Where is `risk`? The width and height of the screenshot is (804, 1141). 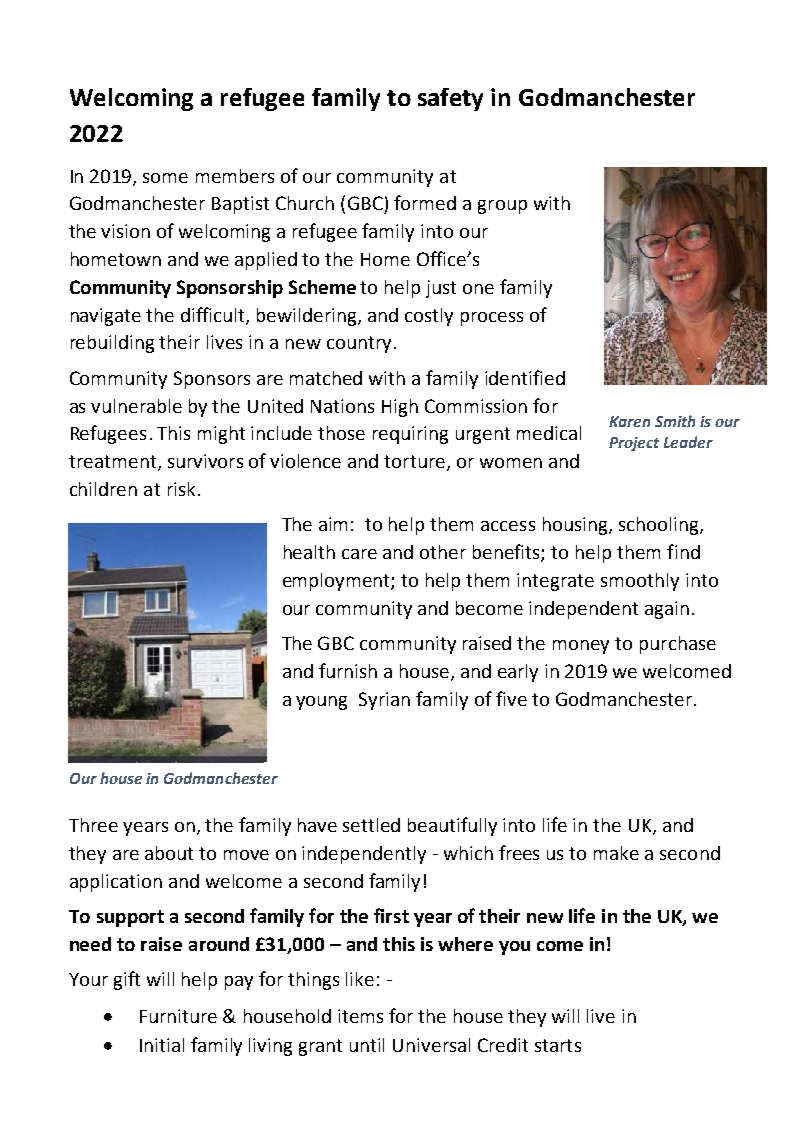
risk is located at coordinates (181, 489).
